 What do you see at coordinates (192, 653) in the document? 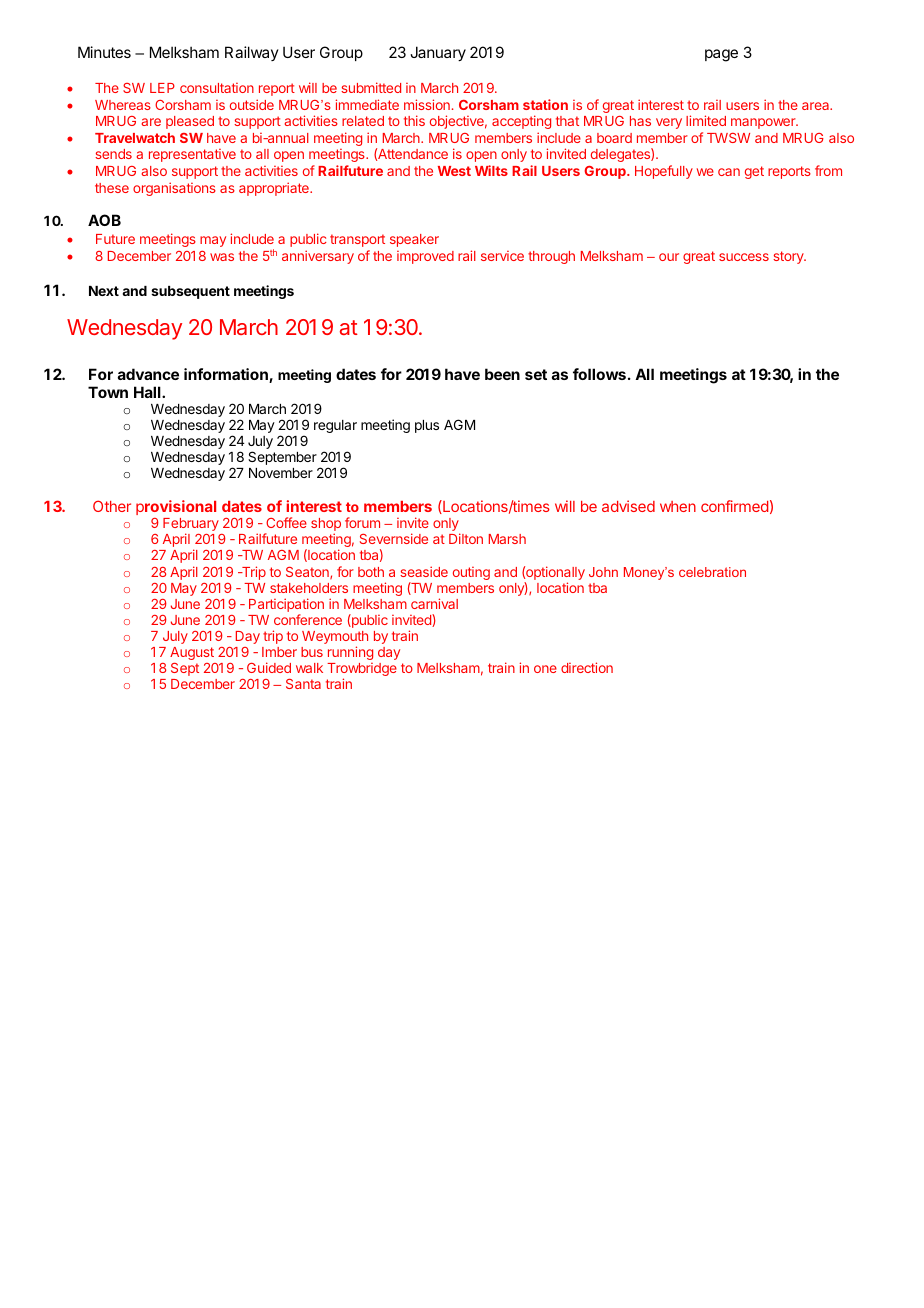
I see `August` at bounding box center [192, 653].
